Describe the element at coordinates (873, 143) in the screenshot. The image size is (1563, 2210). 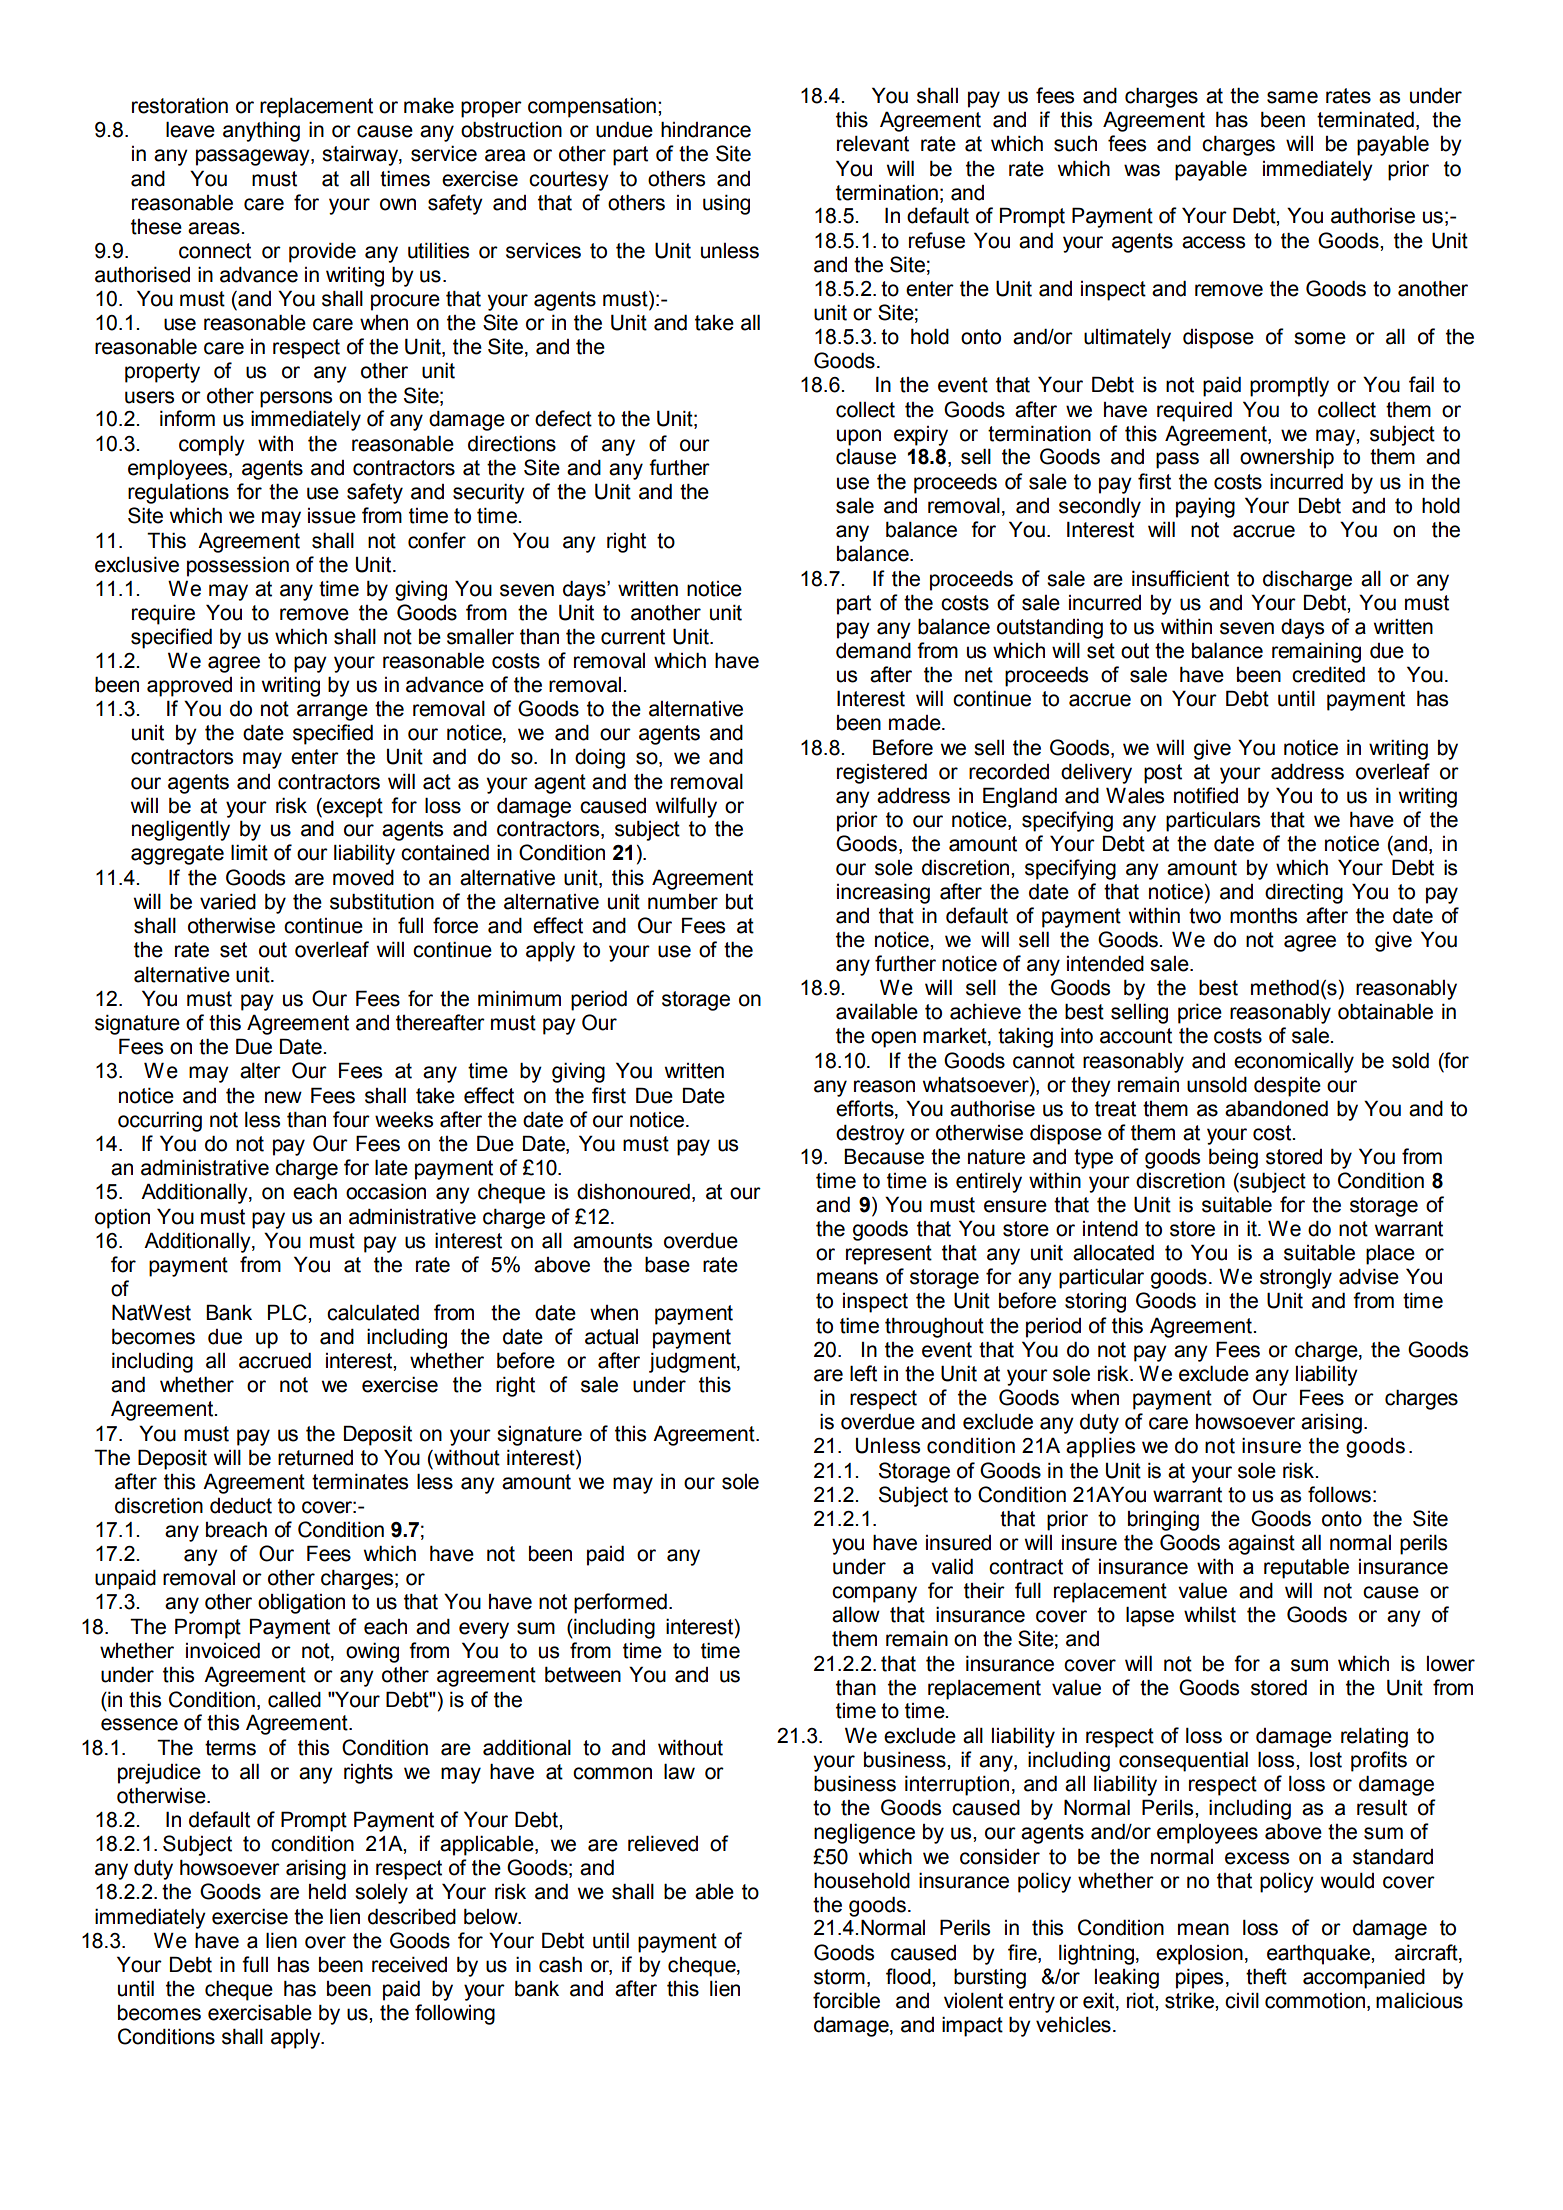
I see `relevant` at that location.
